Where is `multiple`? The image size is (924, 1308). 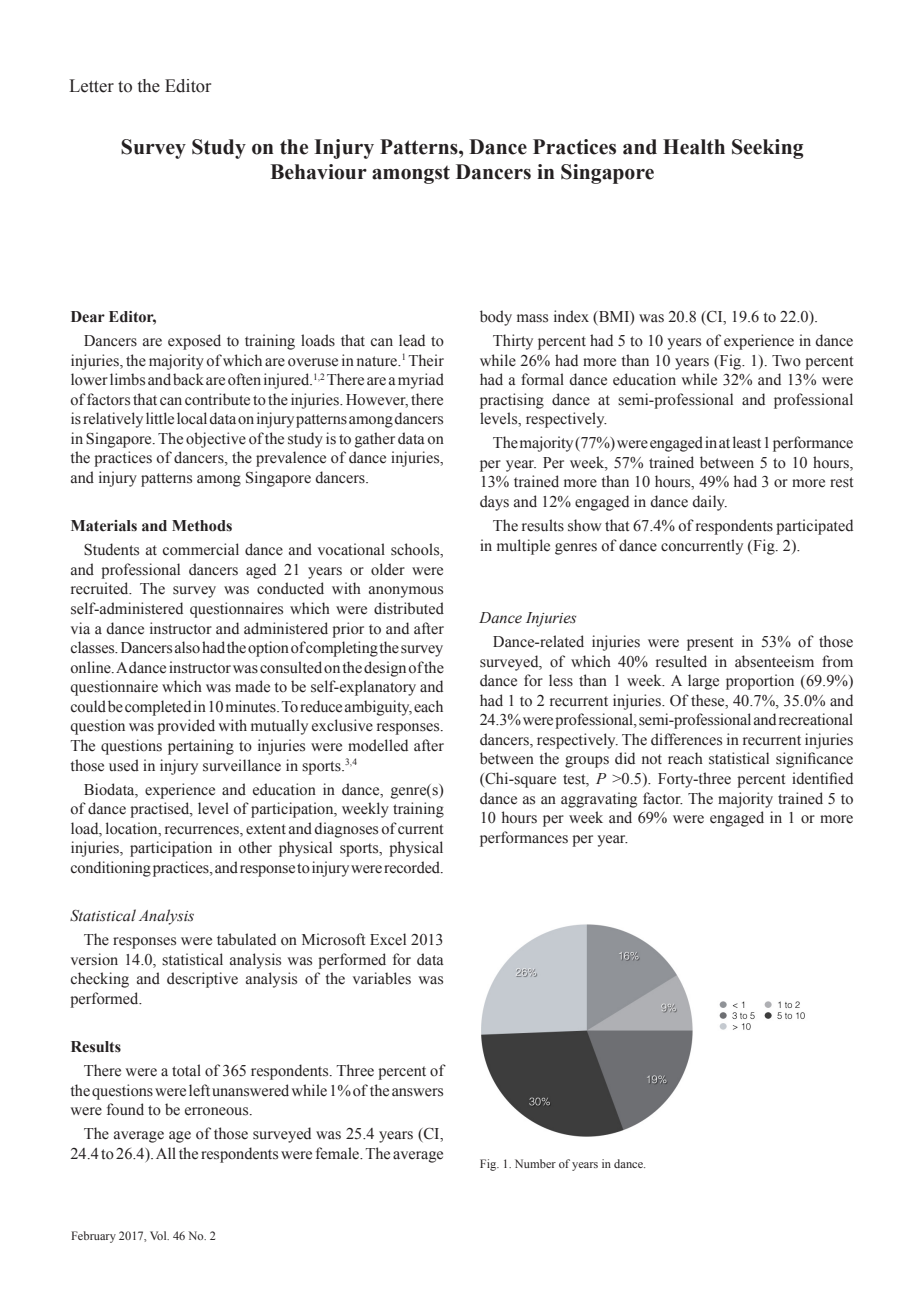 multiple is located at coordinates (523, 547).
